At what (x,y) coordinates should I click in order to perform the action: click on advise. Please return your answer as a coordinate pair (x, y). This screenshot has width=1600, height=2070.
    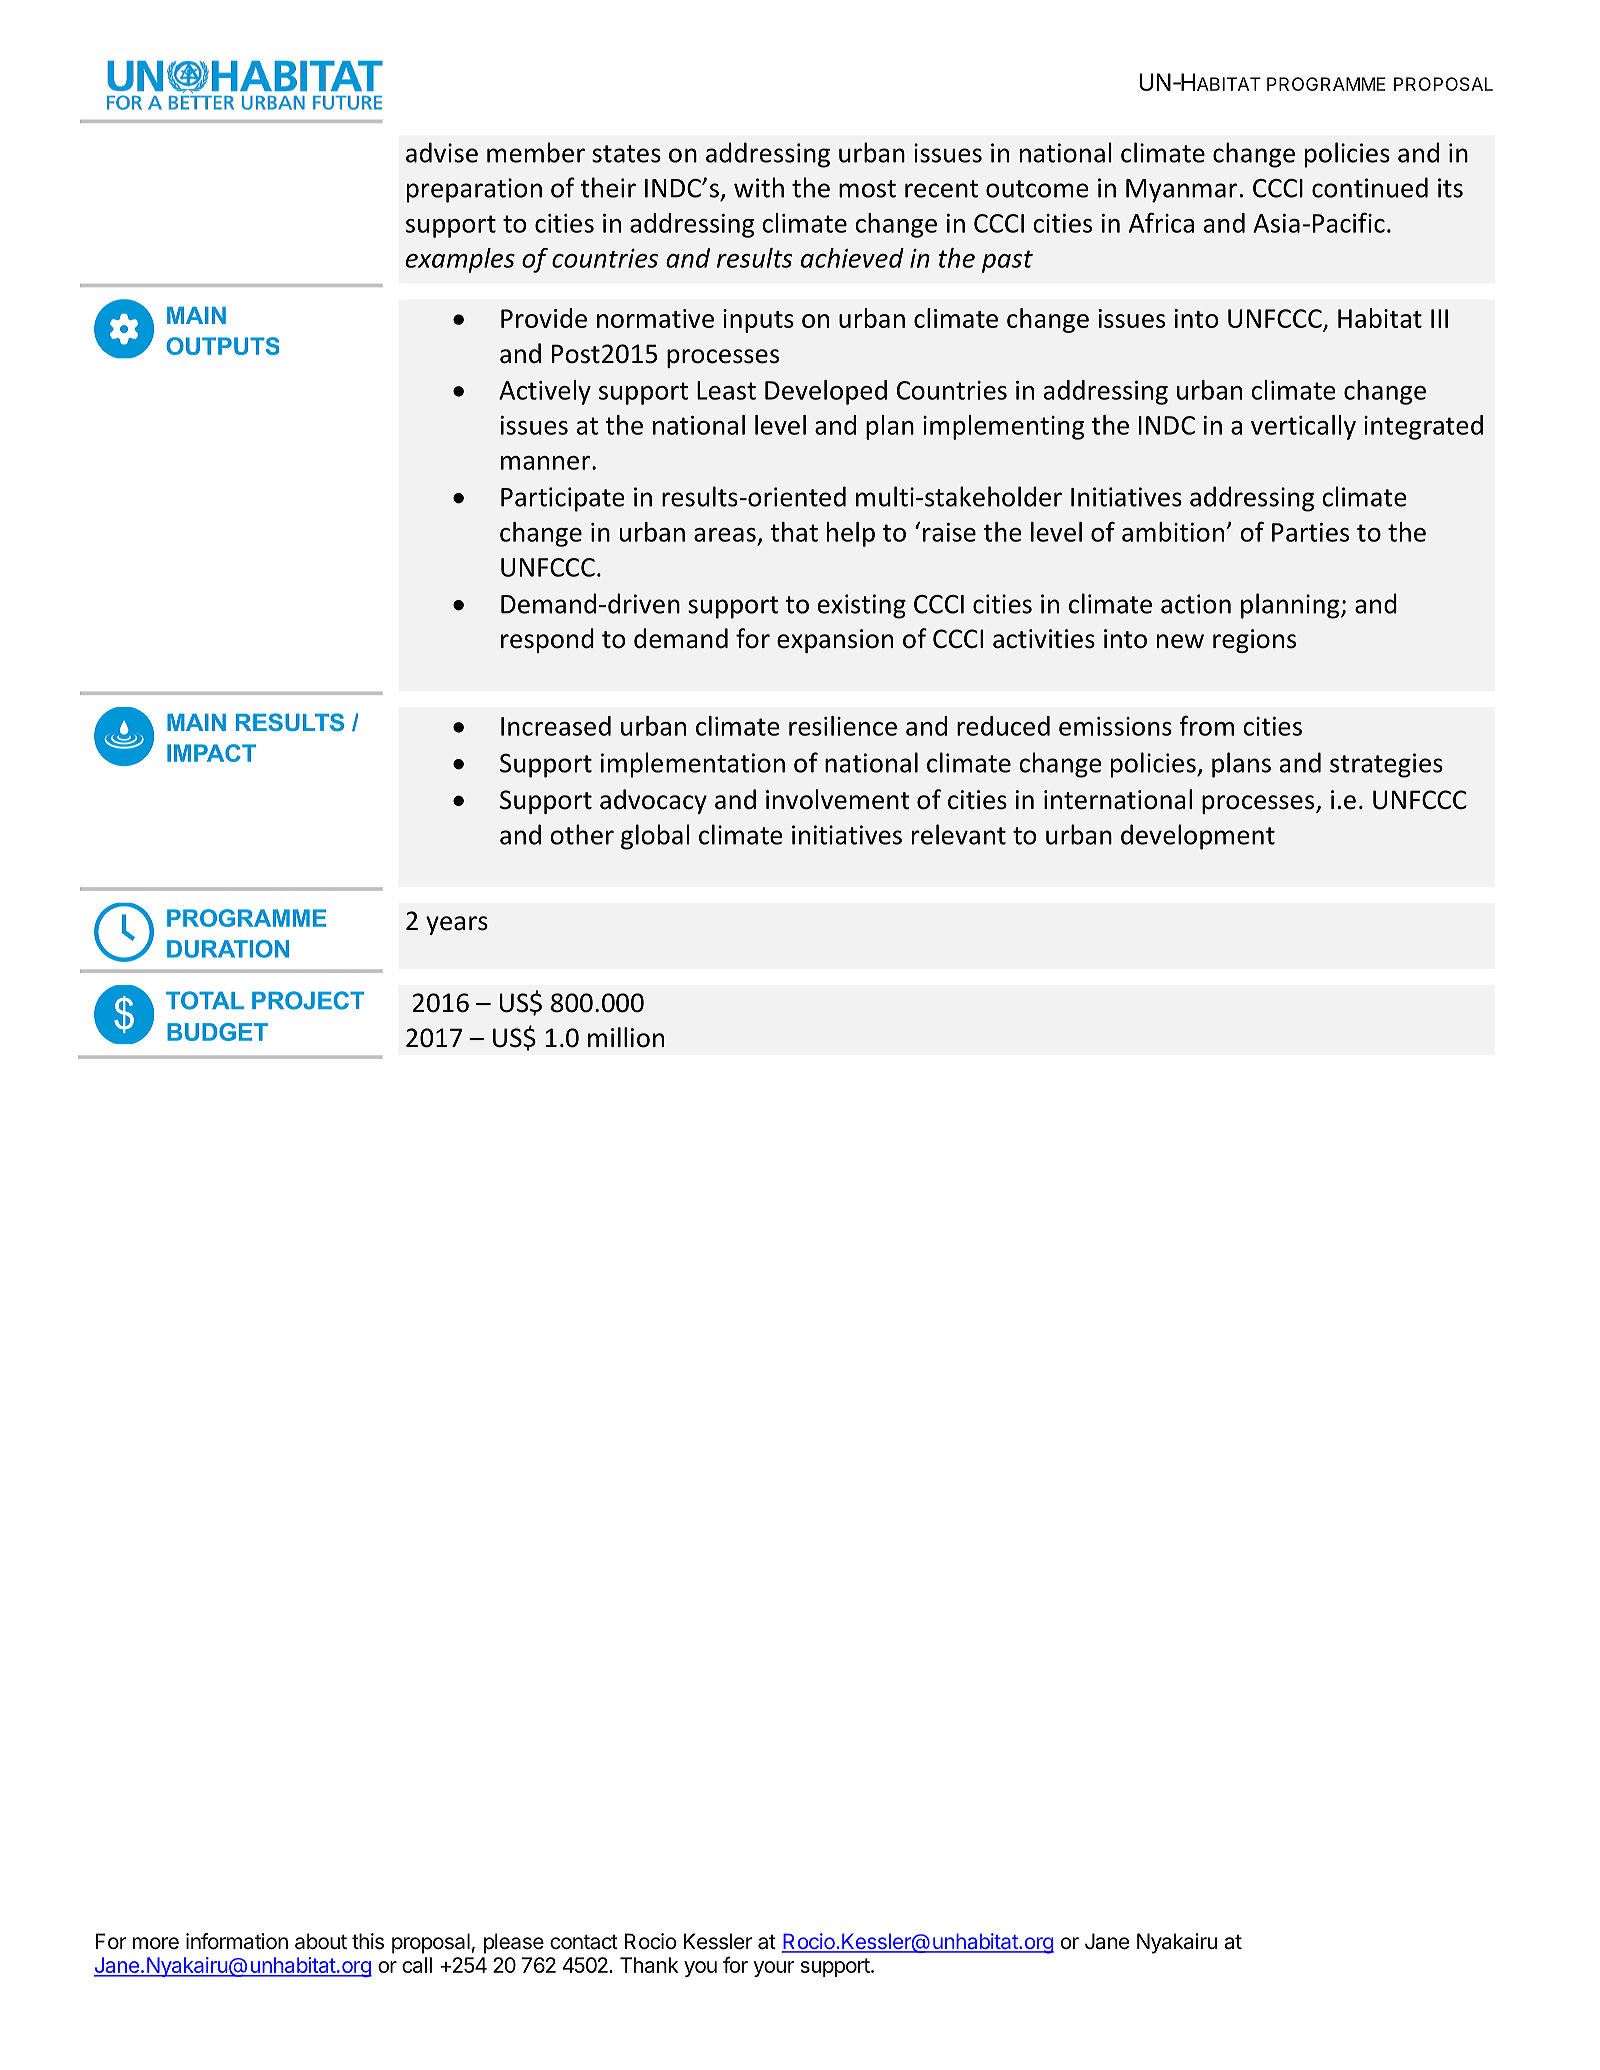
    Looking at the image, I should click on (442, 152).
